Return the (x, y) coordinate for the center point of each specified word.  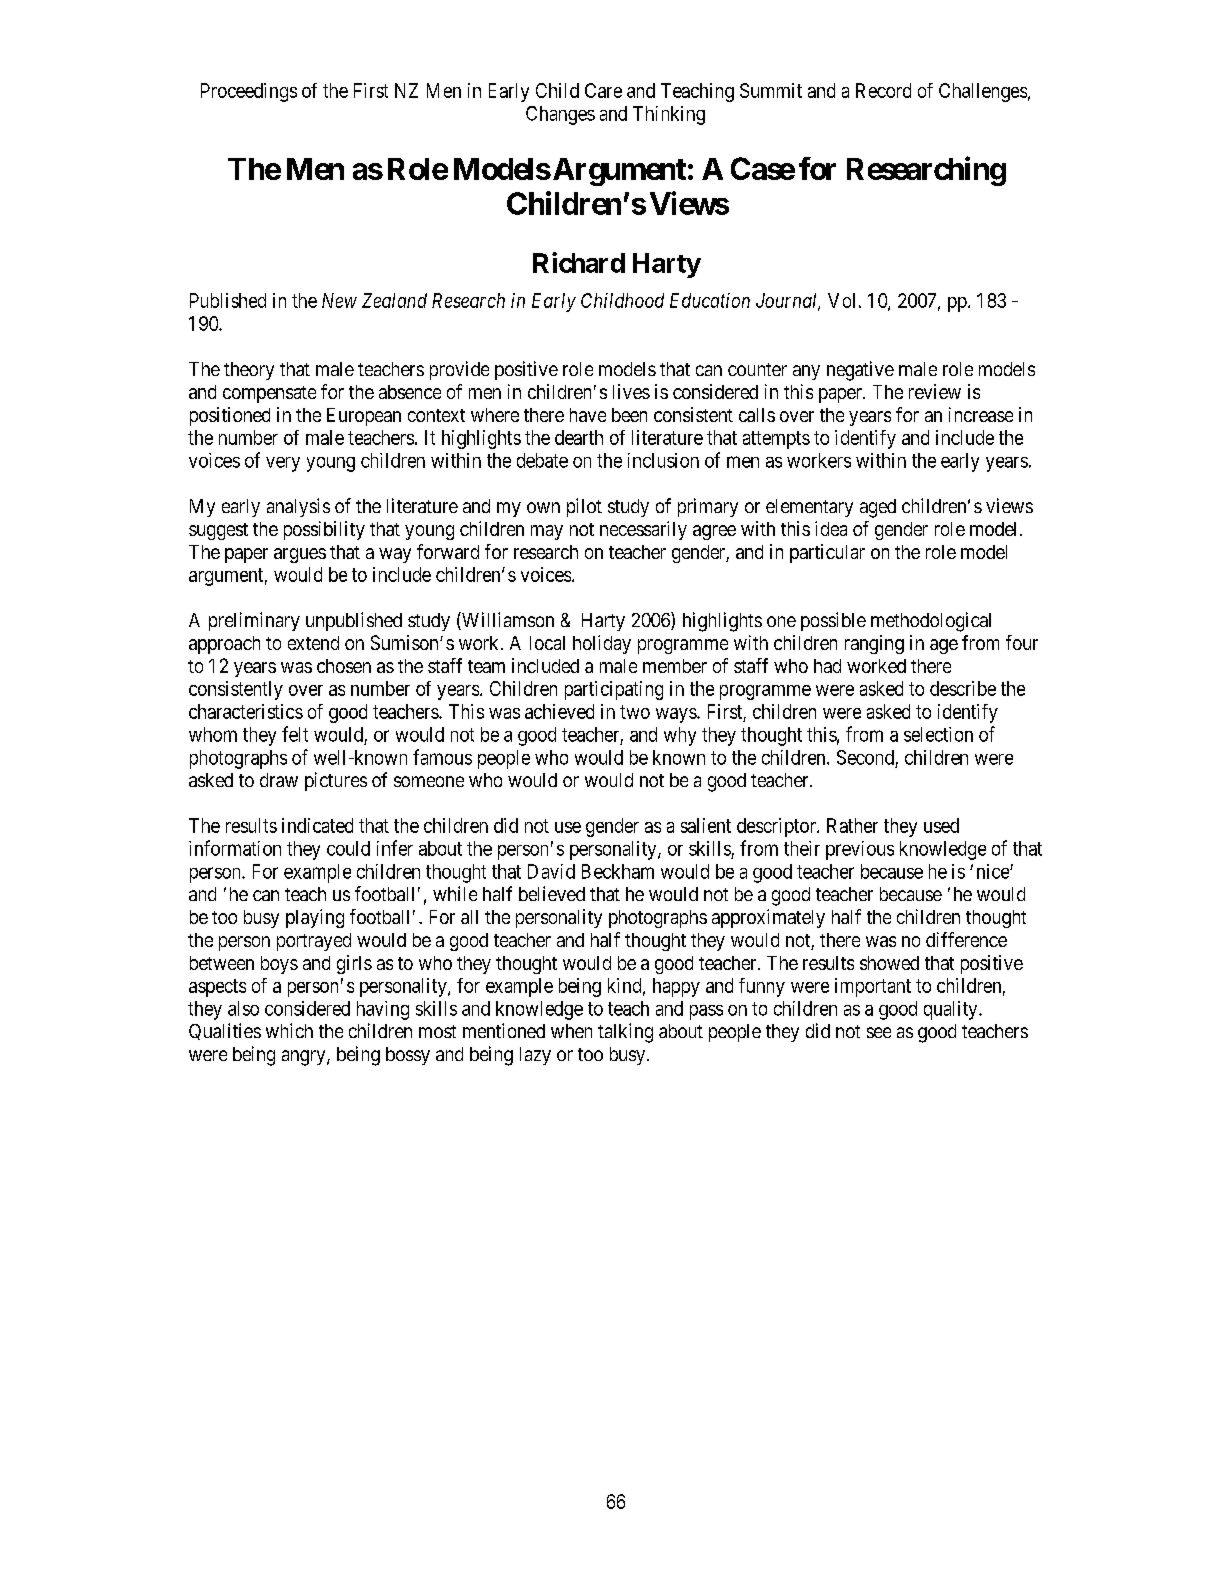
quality (952, 1010)
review (935, 391)
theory (249, 371)
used (941, 825)
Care (603, 90)
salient (706, 825)
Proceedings (249, 92)
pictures (336, 781)
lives (631, 391)
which (289, 1030)
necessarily (643, 530)
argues (300, 555)
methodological (931, 622)
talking (625, 1033)
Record (883, 90)
